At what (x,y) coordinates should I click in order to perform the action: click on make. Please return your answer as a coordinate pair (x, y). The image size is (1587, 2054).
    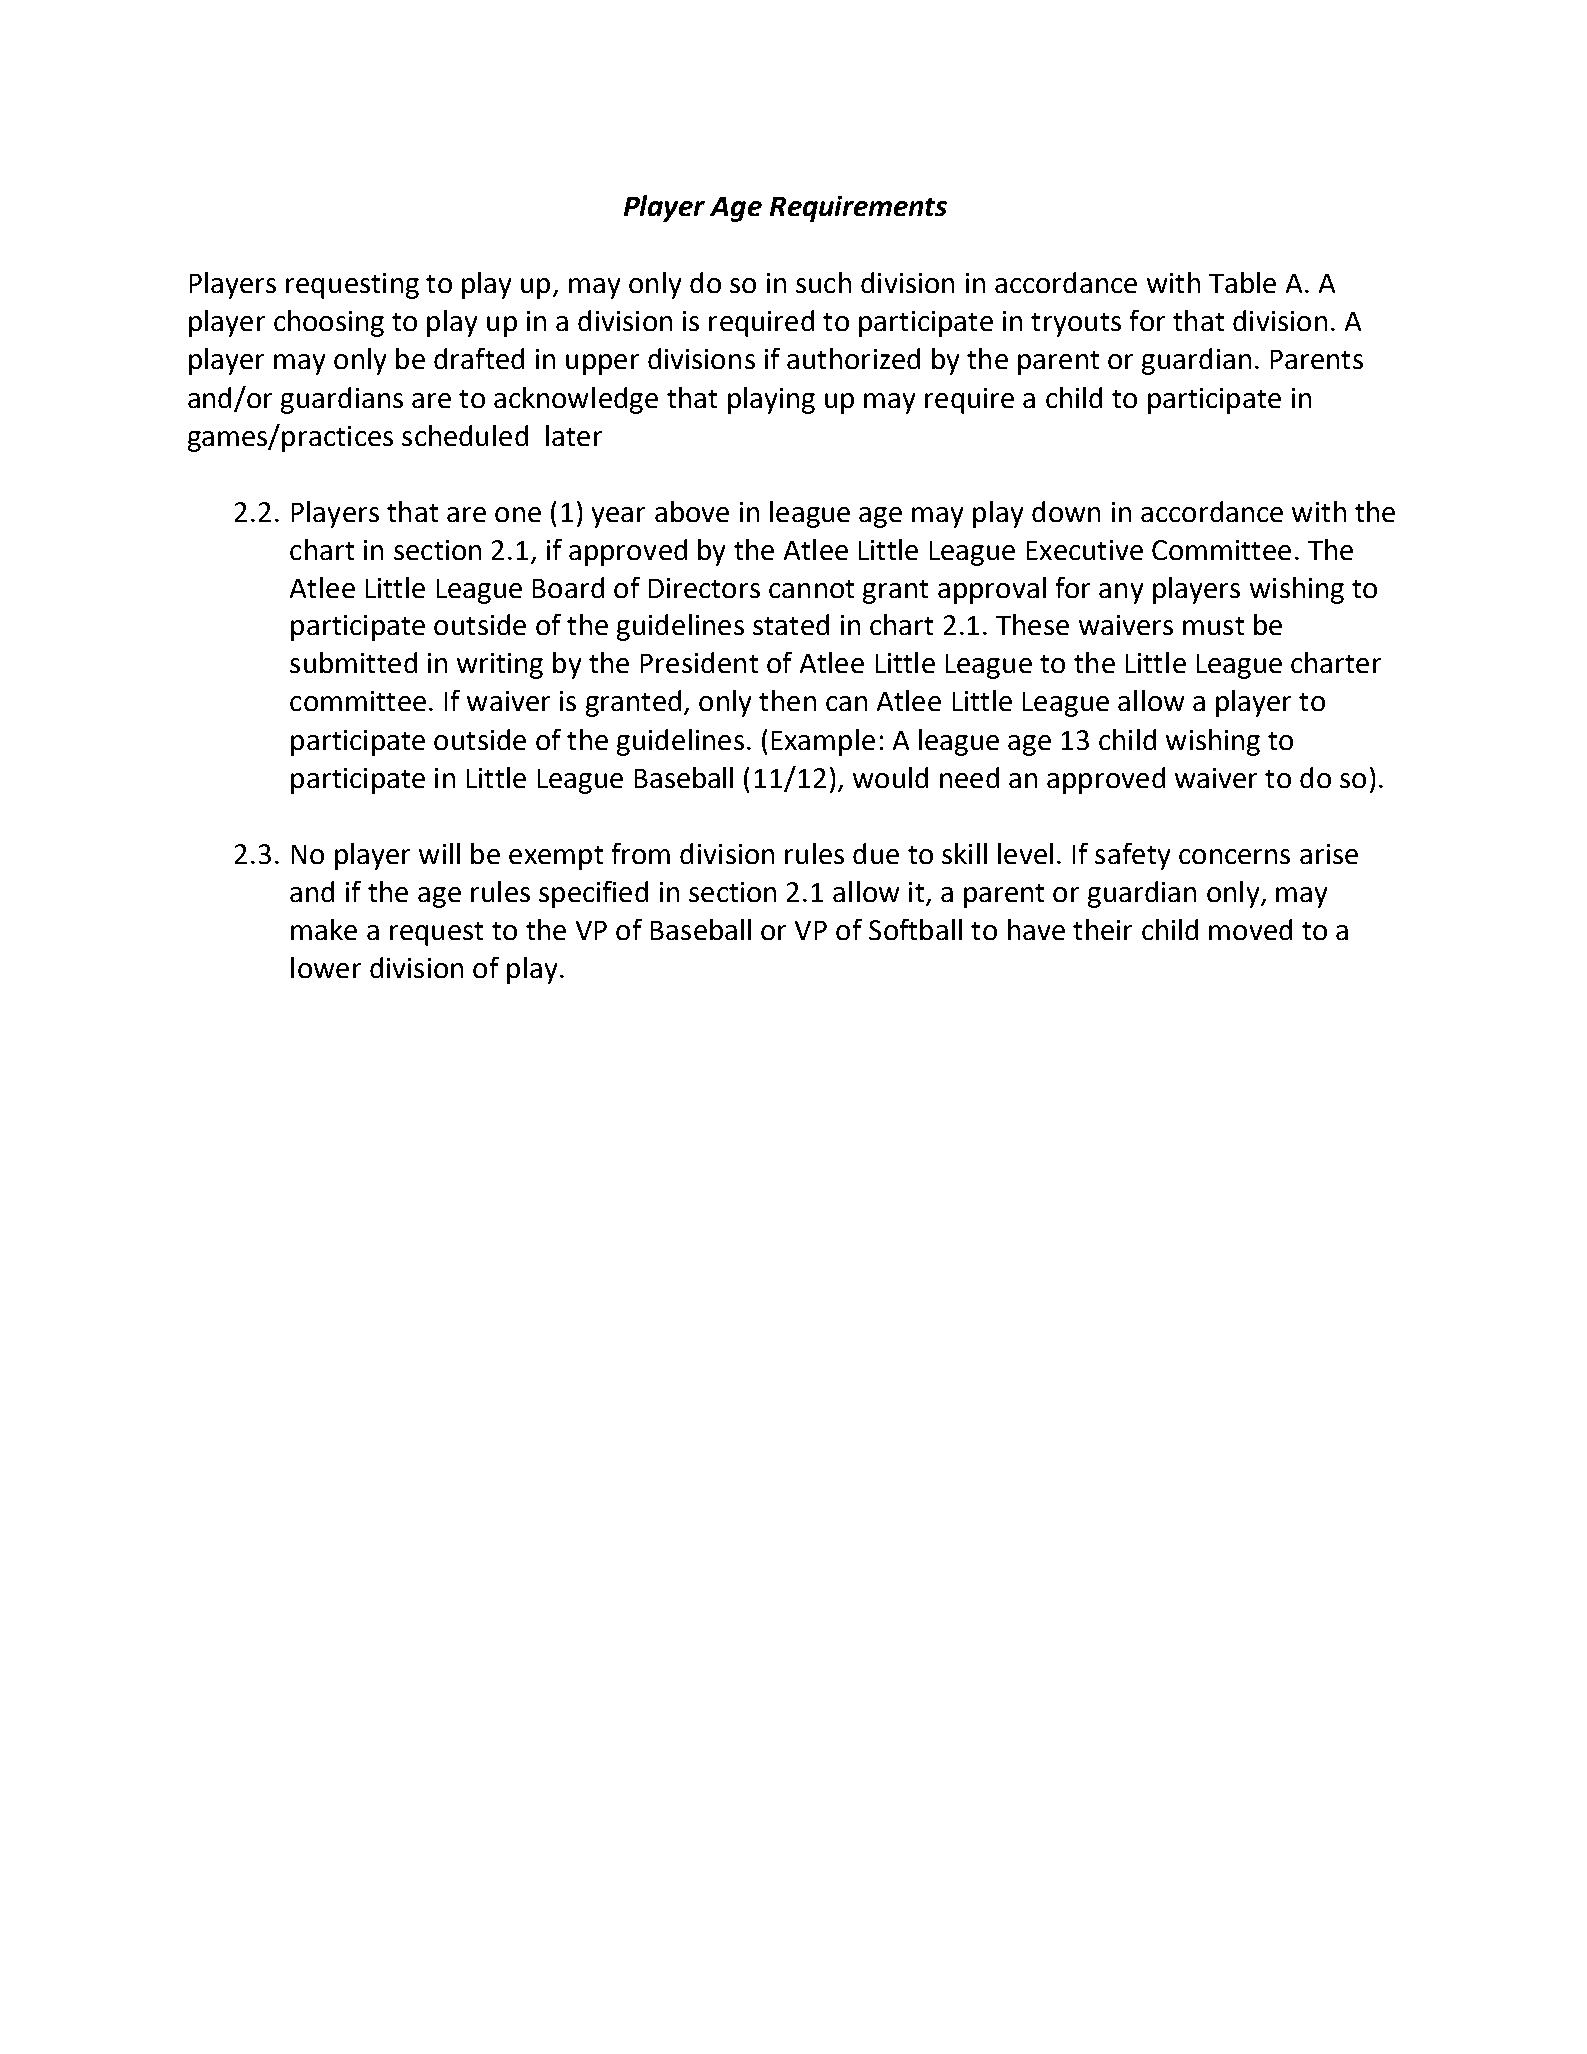
    Looking at the image, I should click on (324, 929).
